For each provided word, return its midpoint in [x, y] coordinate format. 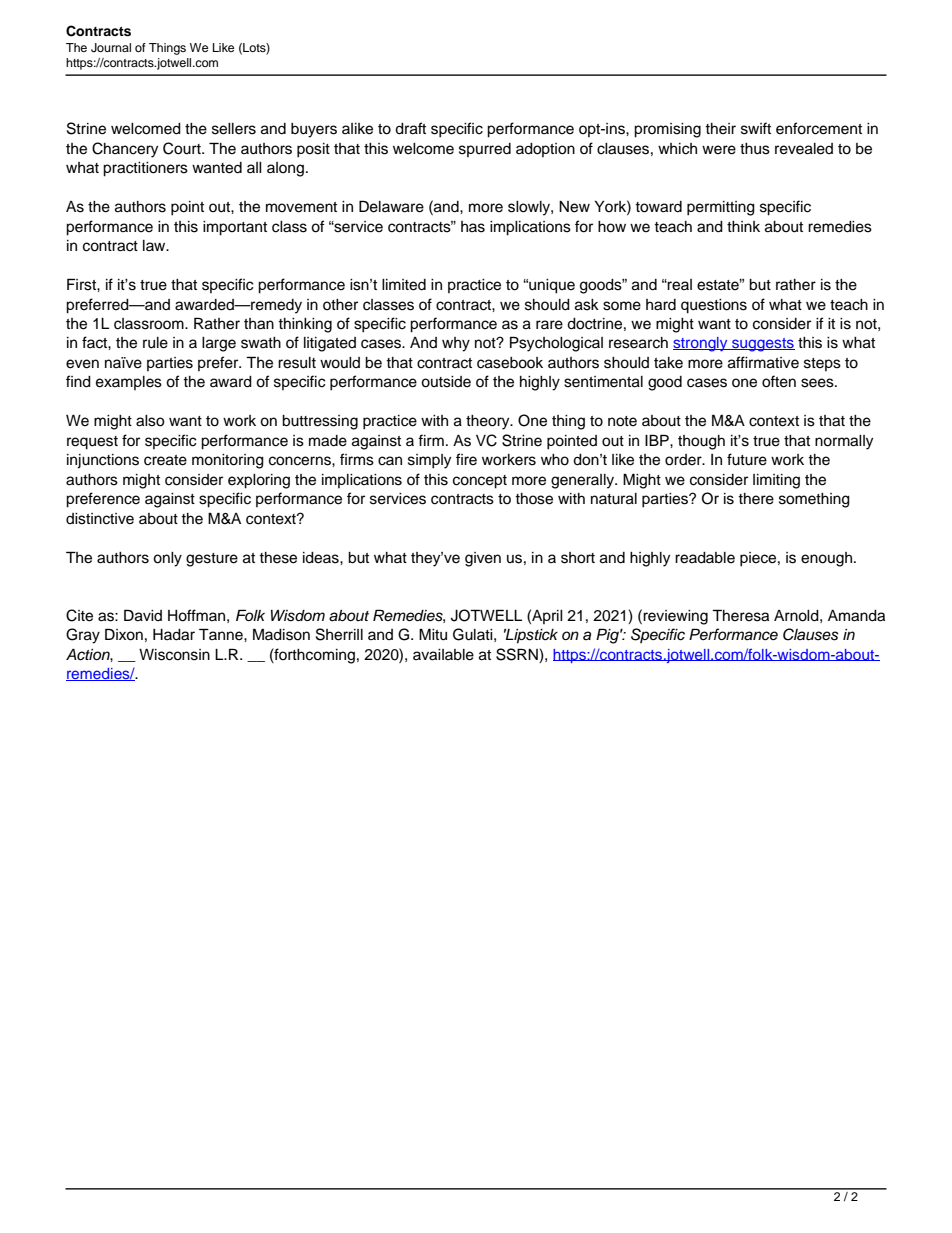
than [259, 324]
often [779, 381]
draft [410, 128]
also [150, 421]
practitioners [145, 169]
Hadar [174, 635]
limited [404, 285]
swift [756, 128]
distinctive [100, 519]
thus [755, 149]
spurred [485, 150]
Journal [111, 48]
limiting [776, 481]
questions [714, 306]
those [534, 499]
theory [489, 422]
